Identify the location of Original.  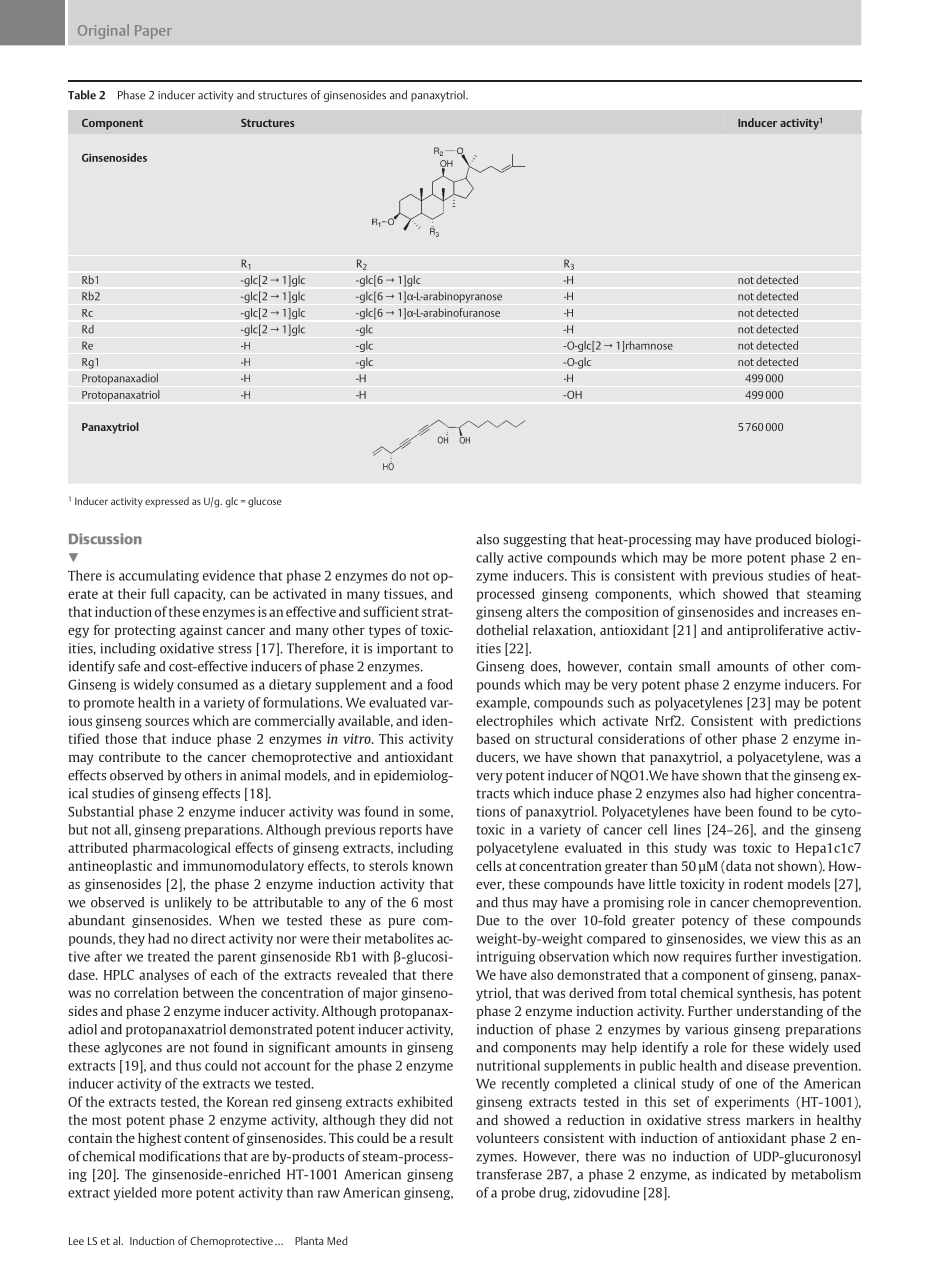
(103, 31).
